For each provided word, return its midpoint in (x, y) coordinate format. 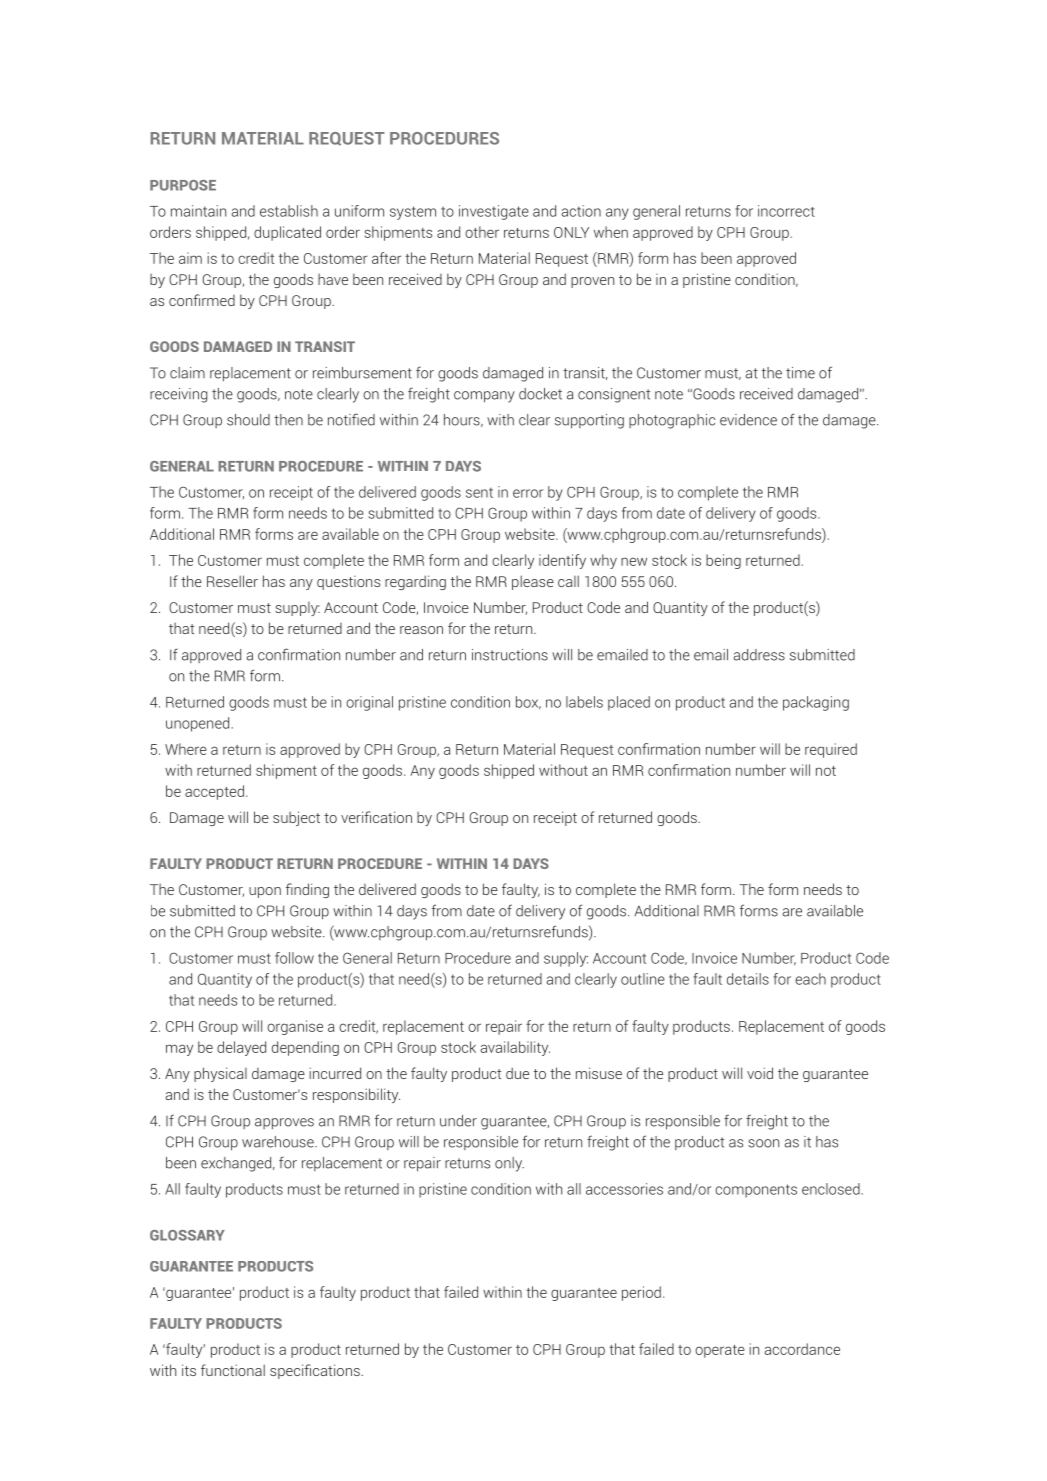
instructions (510, 655)
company (484, 397)
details (748, 979)
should (248, 420)
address (759, 655)
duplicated (287, 233)
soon (763, 1143)
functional (233, 1370)
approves (284, 1124)
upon (265, 892)
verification (376, 817)
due (517, 1073)
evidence (748, 420)
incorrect (786, 211)
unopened (197, 724)
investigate (494, 212)
